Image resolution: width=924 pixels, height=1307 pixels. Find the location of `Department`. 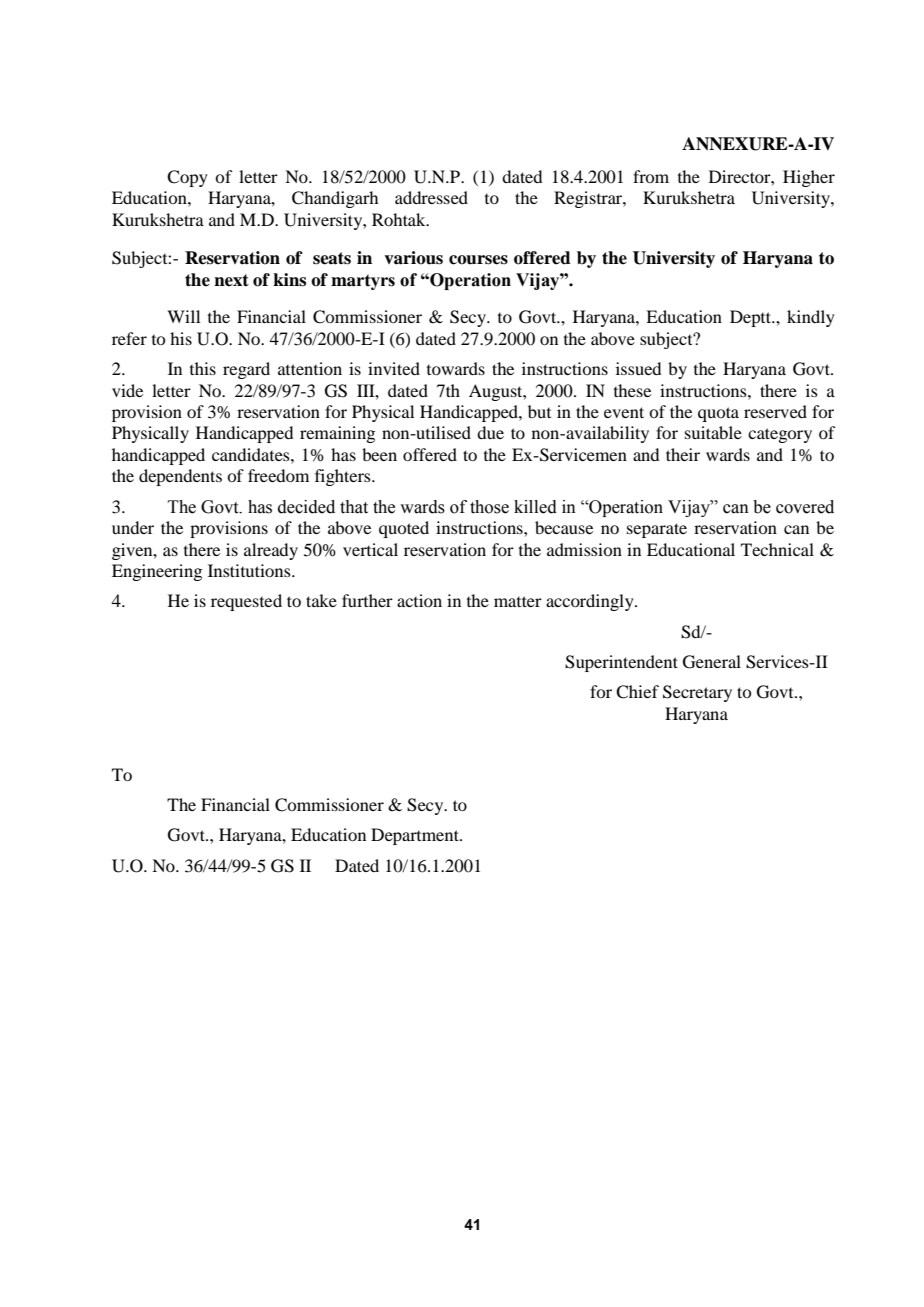

Department is located at coordinates (416, 836).
